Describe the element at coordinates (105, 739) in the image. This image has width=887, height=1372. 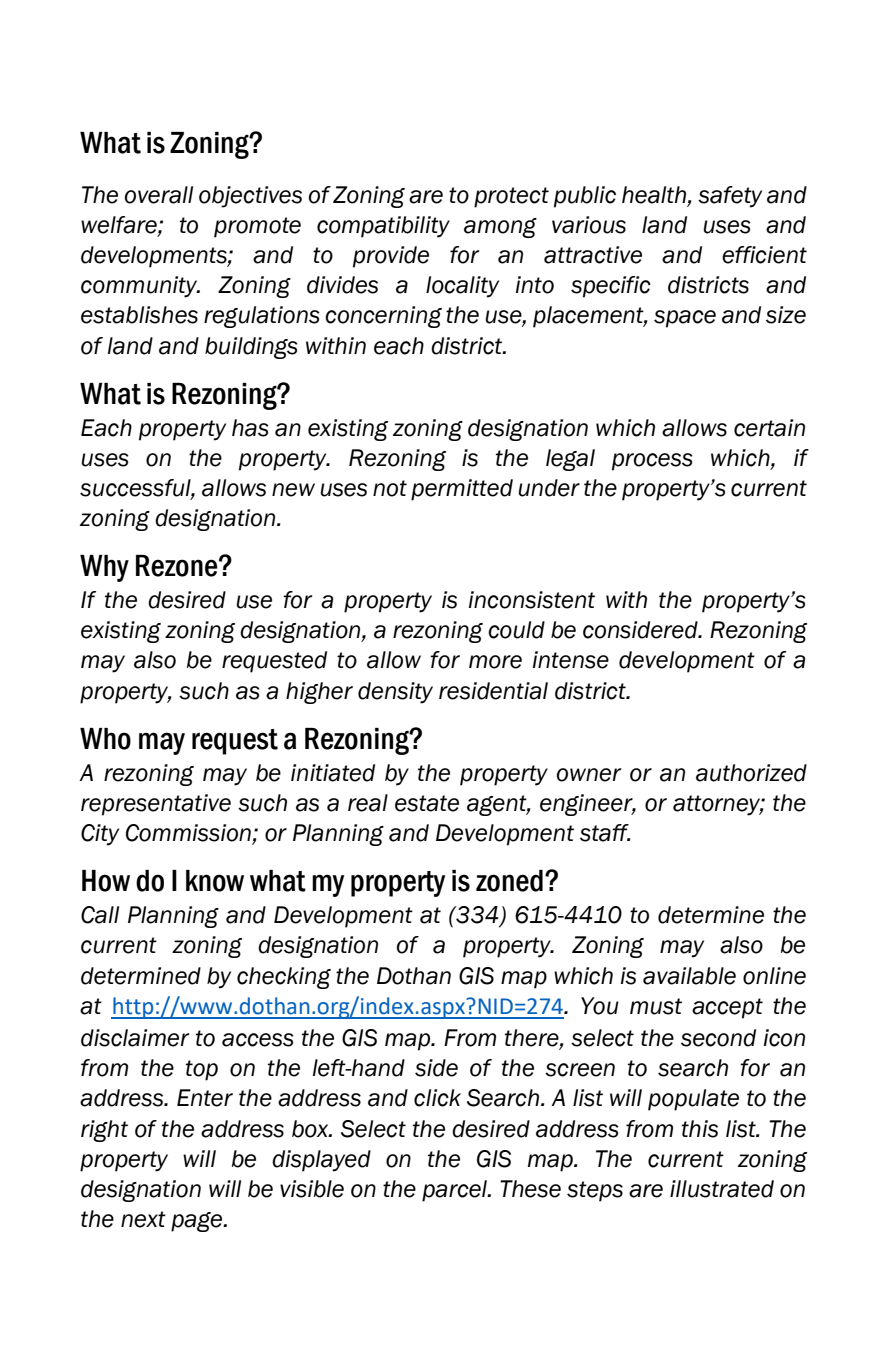
I see `Who` at that location.
